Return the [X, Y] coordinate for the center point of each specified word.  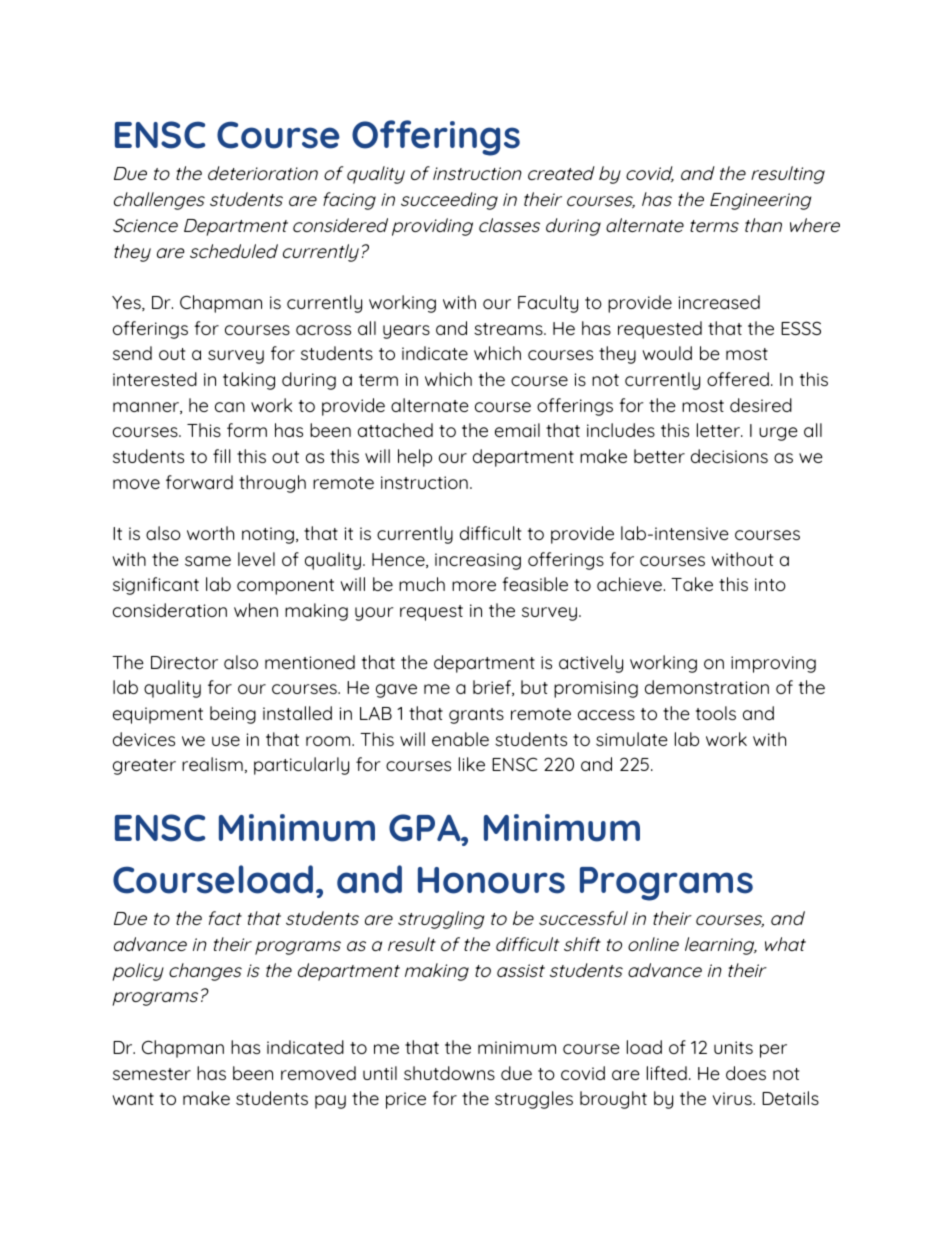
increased [719, 302]
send [132, 353]
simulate [632, 739]
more [474, 586]
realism [212, 764]
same [208, 561]
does [746, 1073]
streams [509, 329]
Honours [491, 880]
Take [692, 584]
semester [152, 1074]
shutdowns [449, 1073]
